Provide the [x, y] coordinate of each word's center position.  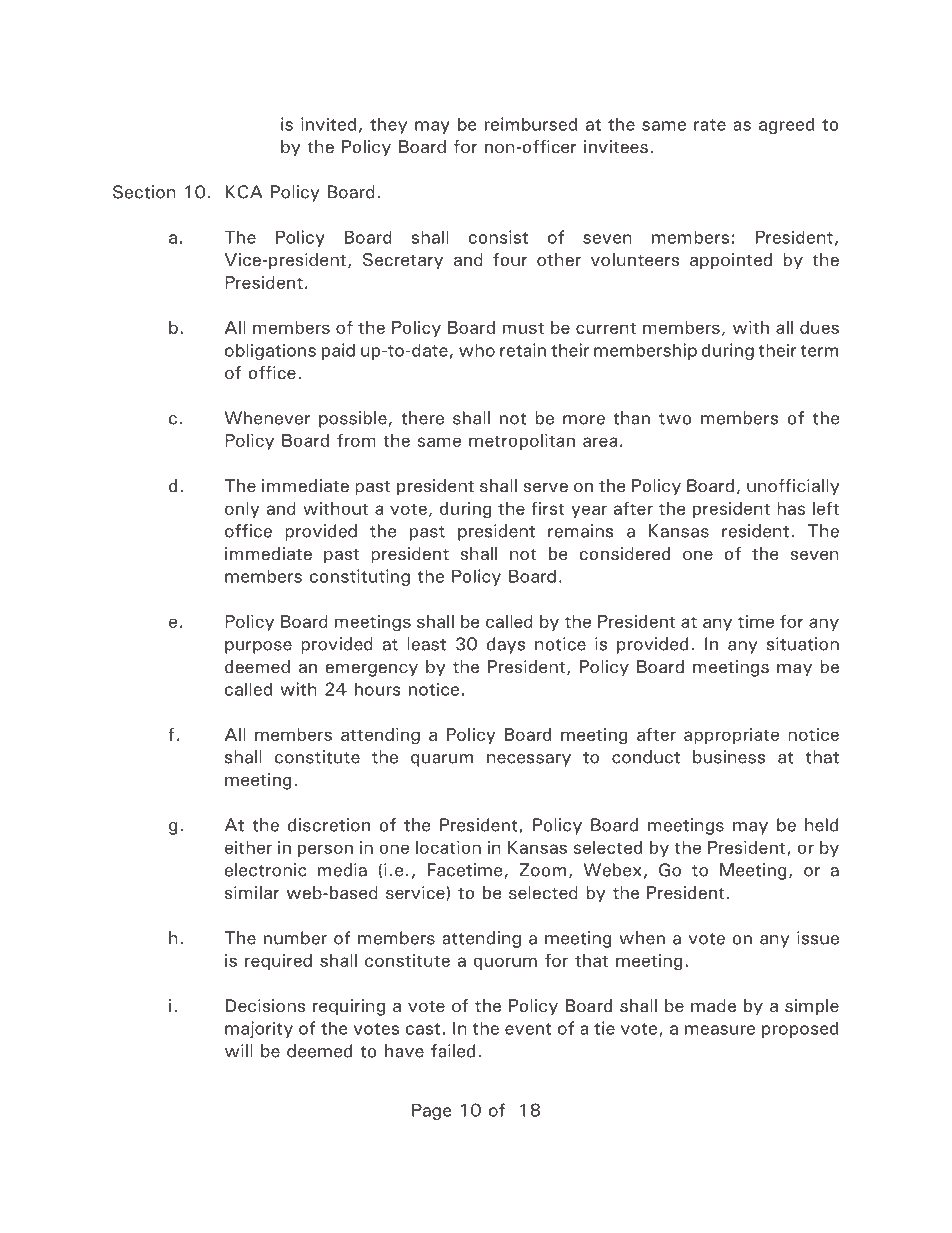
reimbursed [531, 124]
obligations [270, 351]
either [248, 847]
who [477, 350]
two [675, 419]
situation [803, 644]
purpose [258, 647]
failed [453, 1051]
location [448, 847]
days [506, 645]
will [239, 1051]
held [821, 825]
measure [720, 1030]
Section [144, 192]
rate [710, 125]
